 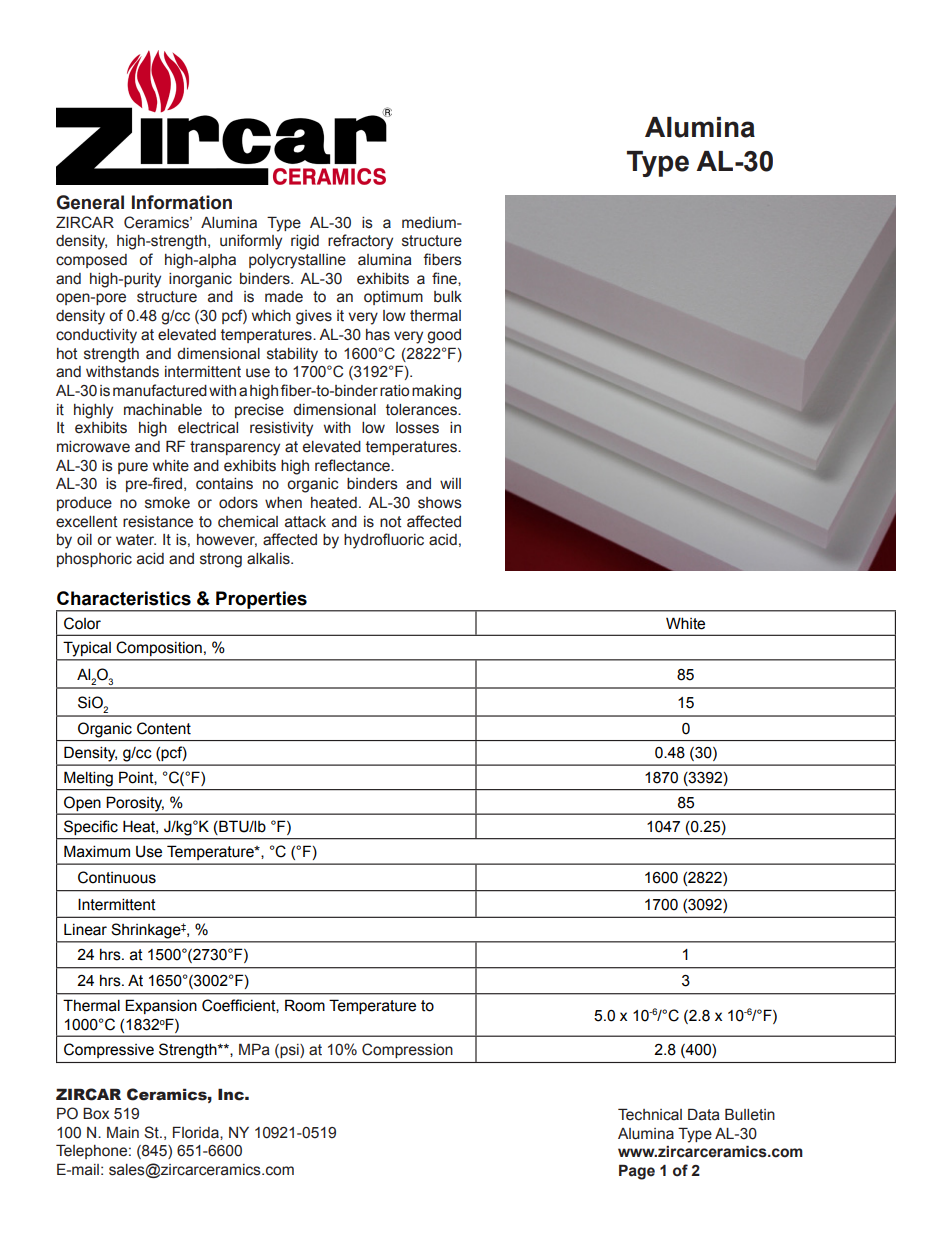 What do you see at coordinates (261, 601) in the screenshot?
I see `Properties` at bounding box center [261, 601].
